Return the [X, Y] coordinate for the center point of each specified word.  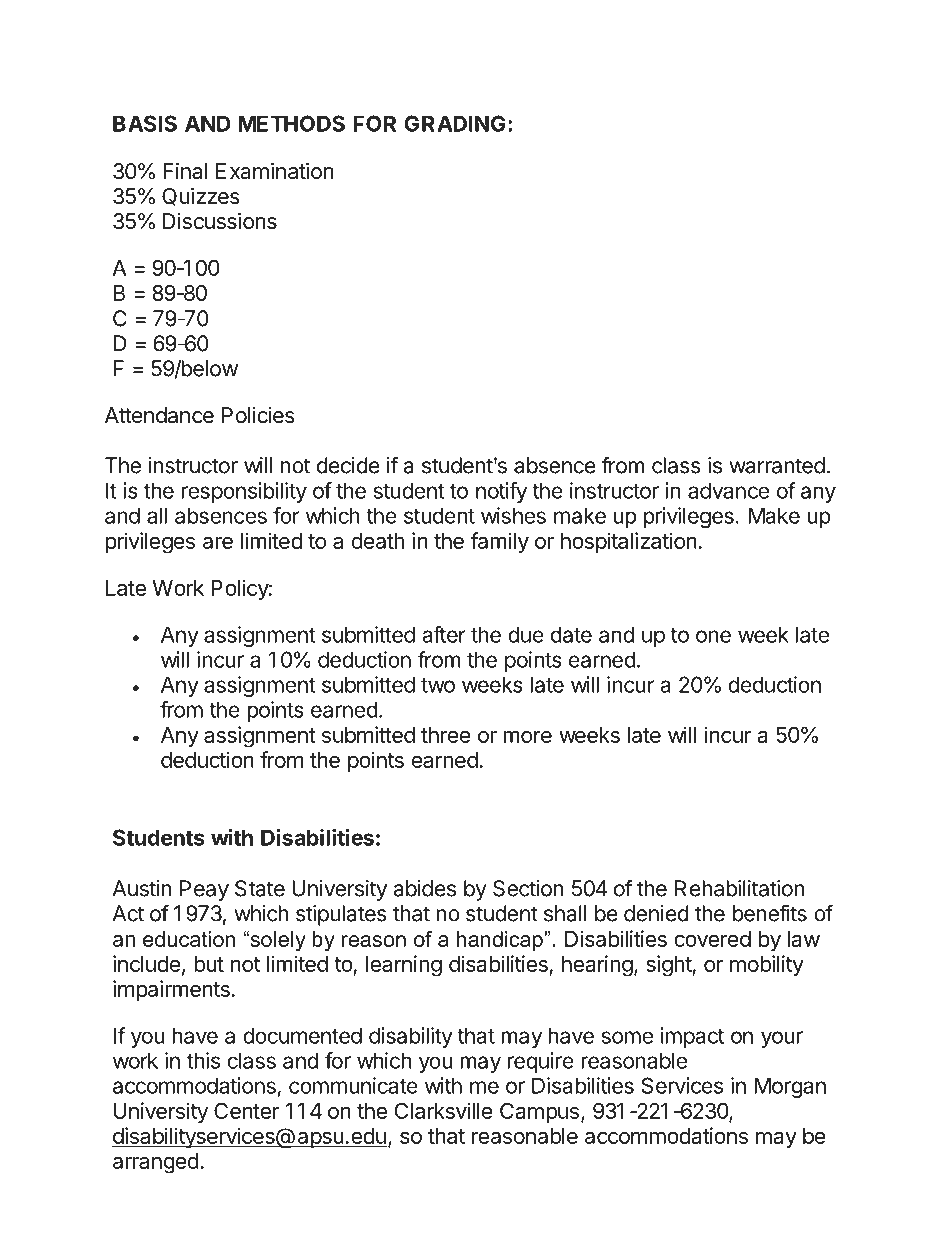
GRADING [455, 123]
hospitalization [629, 542]
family [500, 543]
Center [246, 1110]
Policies [258, 415]
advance [728, 490]
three [446, 735]
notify [501, 492]
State [260, 888]
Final [185, 171]
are [218, 542]
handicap [501, 941]
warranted [777, 465]
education [189, 939]
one [713, 636]
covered [713, 939]
